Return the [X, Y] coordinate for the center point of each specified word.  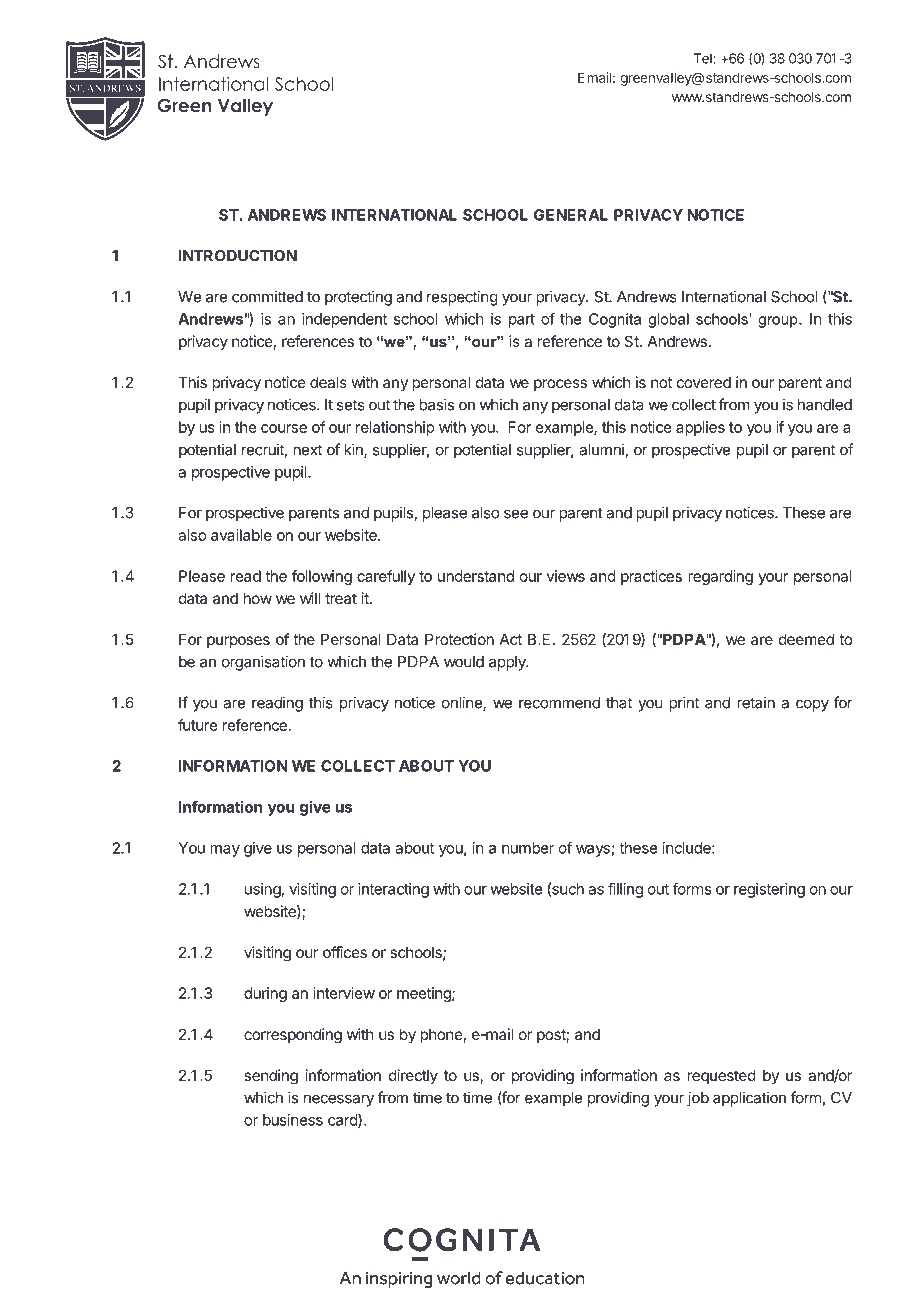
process [560, 385]
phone [441, 1035]
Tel [704, 58]
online [463, 703]
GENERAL [571, 215]
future [198, 725]
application [749, 1099]
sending [271, 1077]
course [284, 428]
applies [700, 428]
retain [756, 702]
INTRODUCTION [238, 256]
